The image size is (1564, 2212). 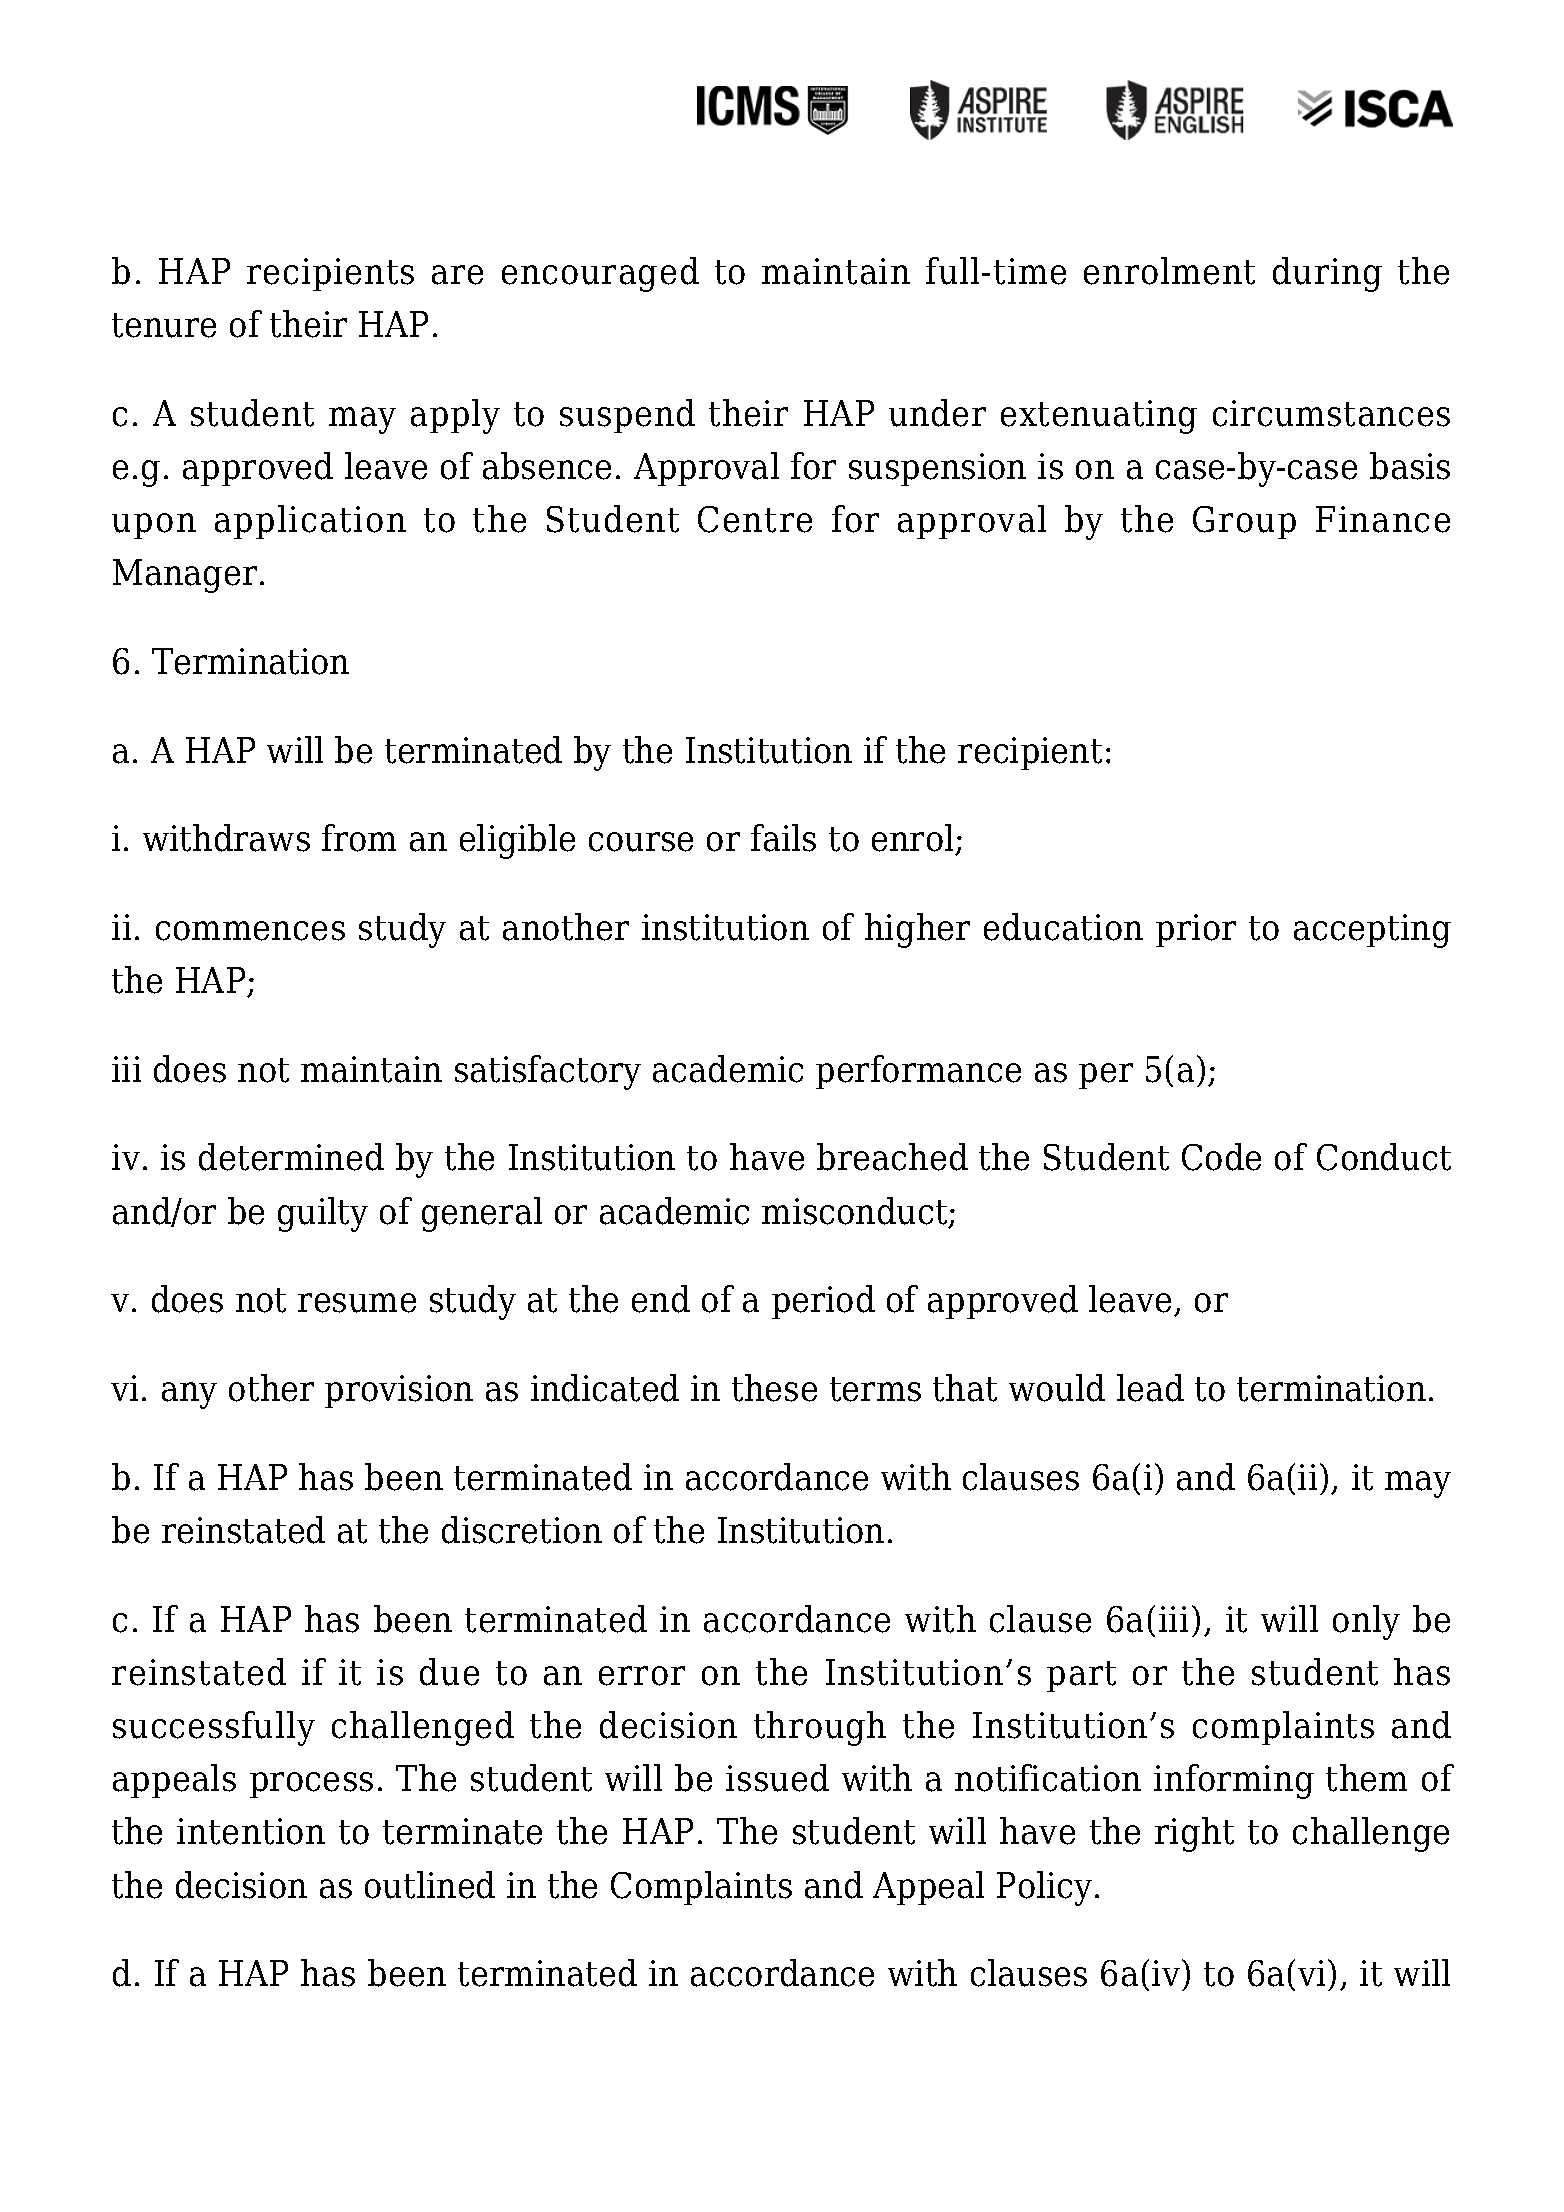 What do you see at coordinates (777, 1778) in the image?
I see `issued` at bounding box center [777, 1778].
